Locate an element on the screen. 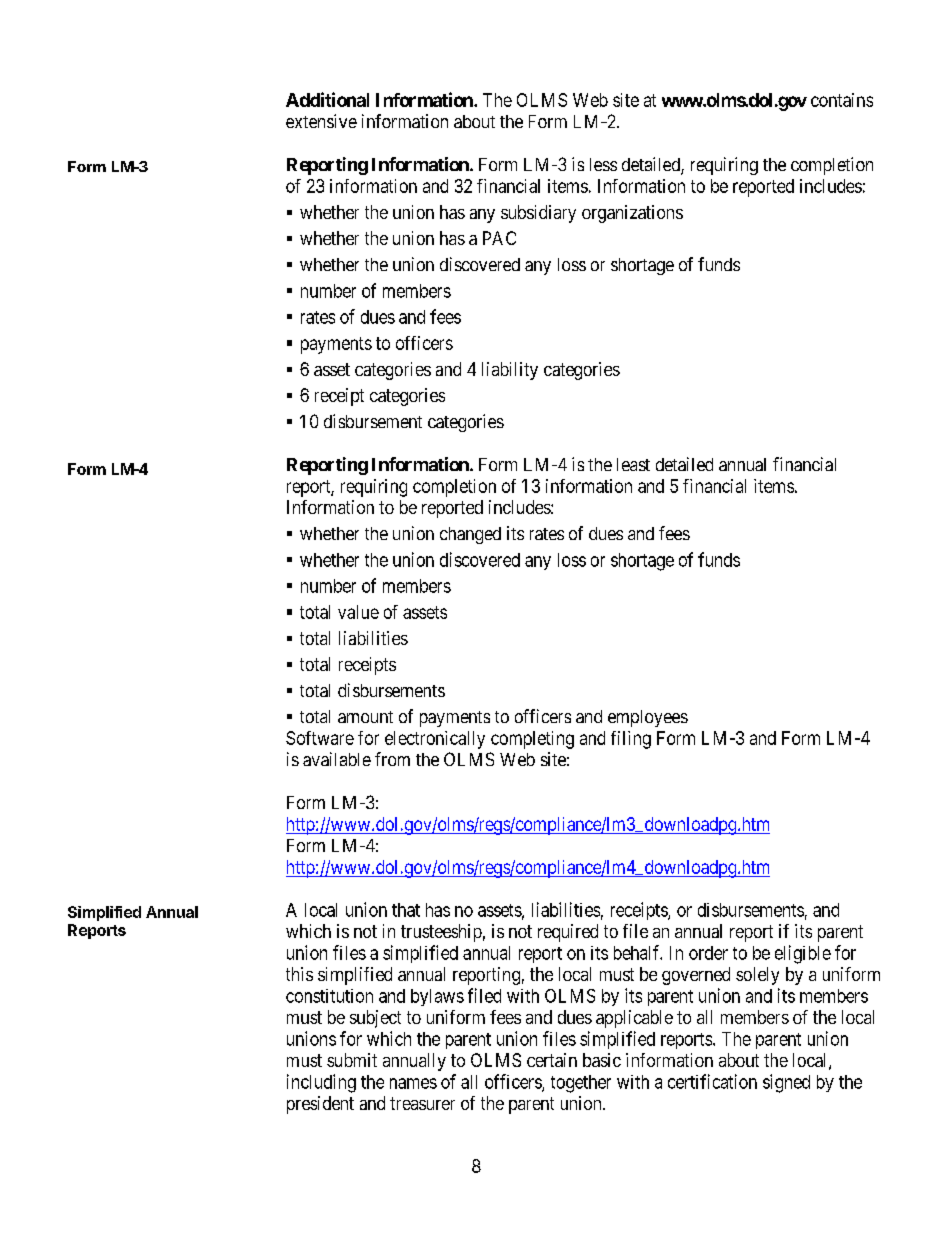 This screenshot has height=1233, width=952. less is located at coordinates (603, 164).
